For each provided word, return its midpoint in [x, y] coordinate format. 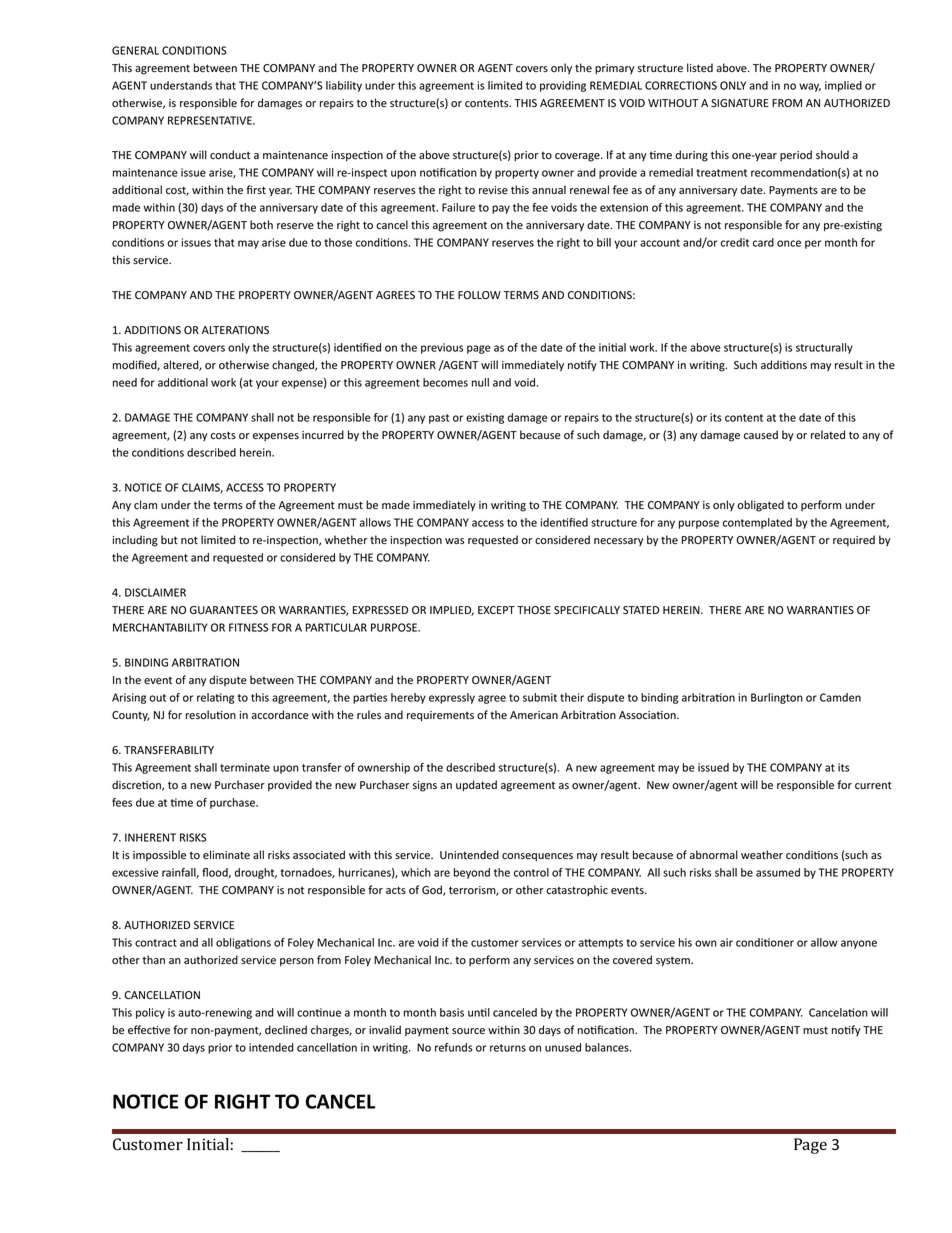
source [468, 1031]
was [454, 541]
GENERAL [135, 50]
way [810, 87]
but [169, 539]
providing [563, 86]
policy [150, 1013]
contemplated [757, 523]
